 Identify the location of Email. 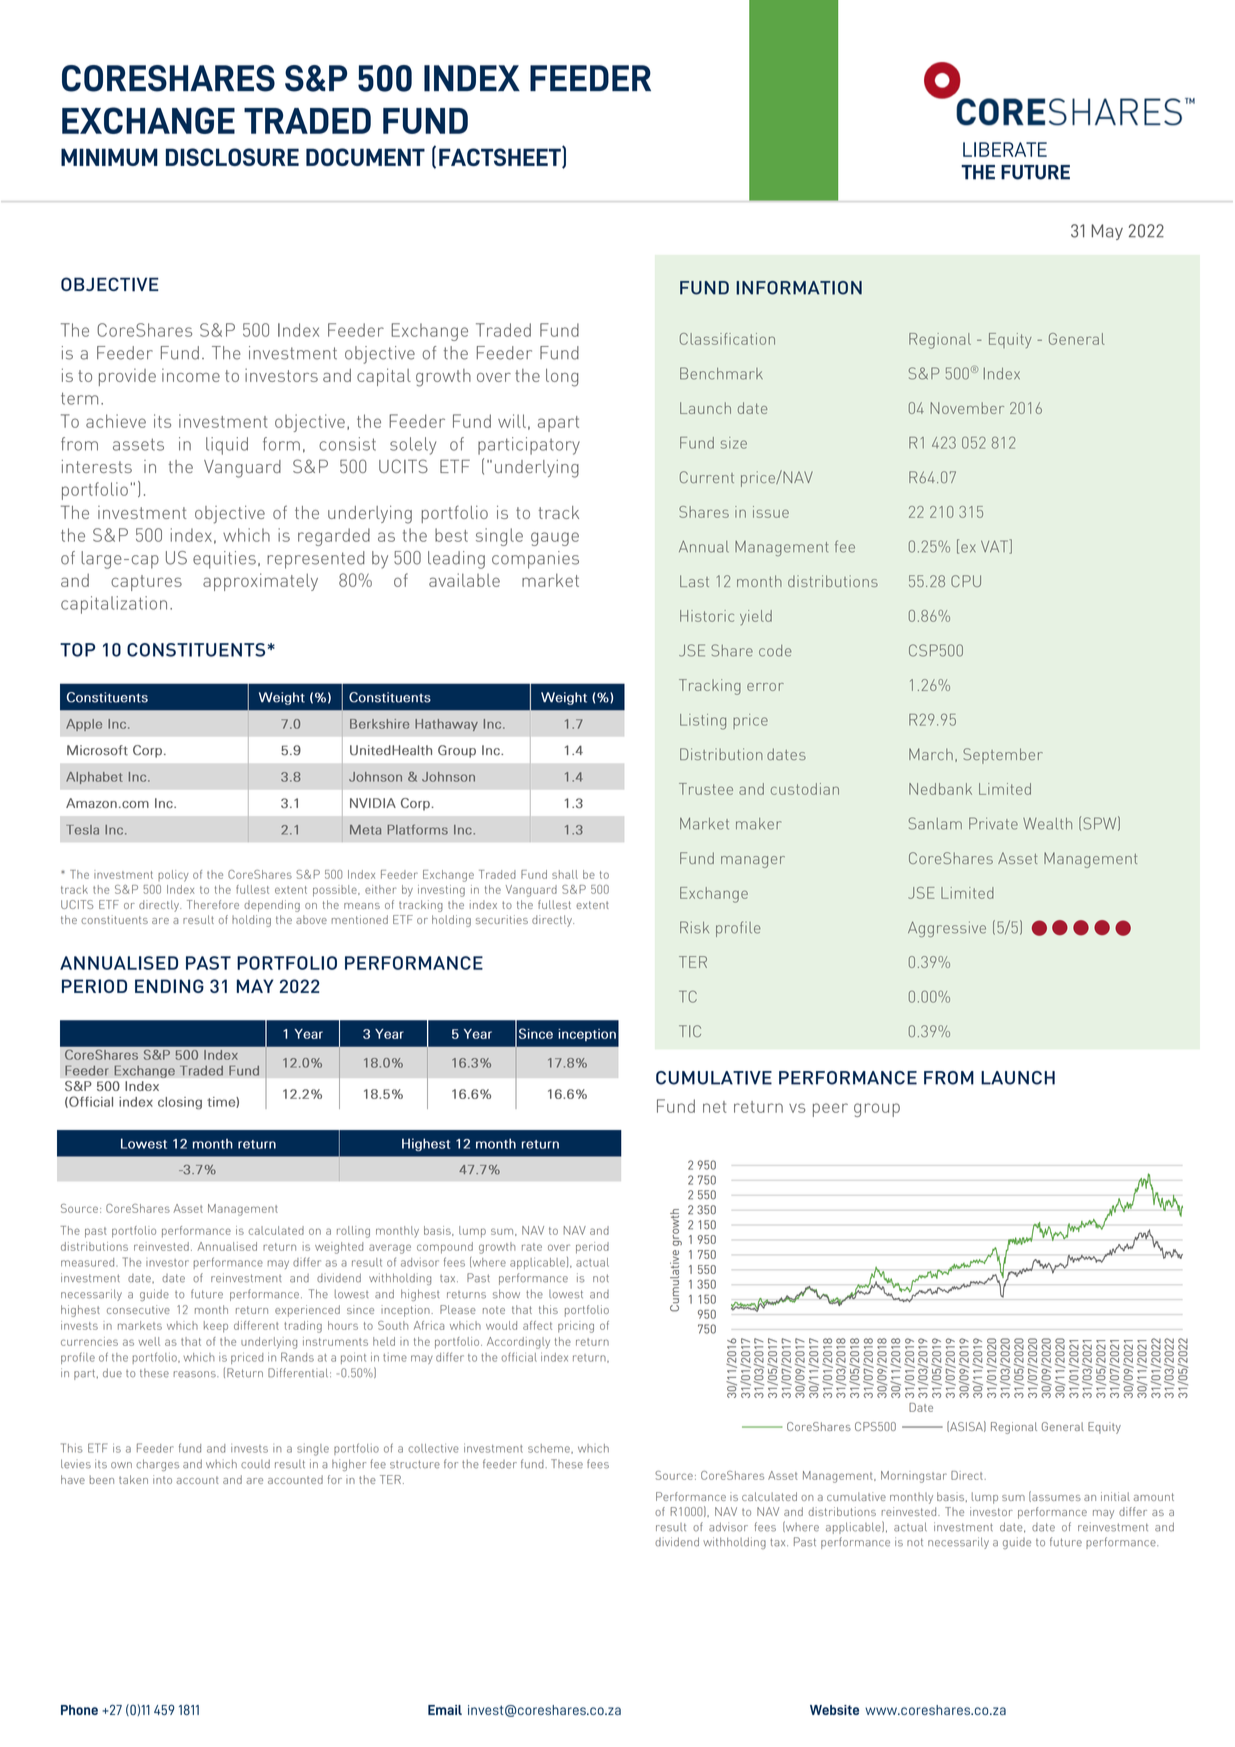
(445, 1710).
